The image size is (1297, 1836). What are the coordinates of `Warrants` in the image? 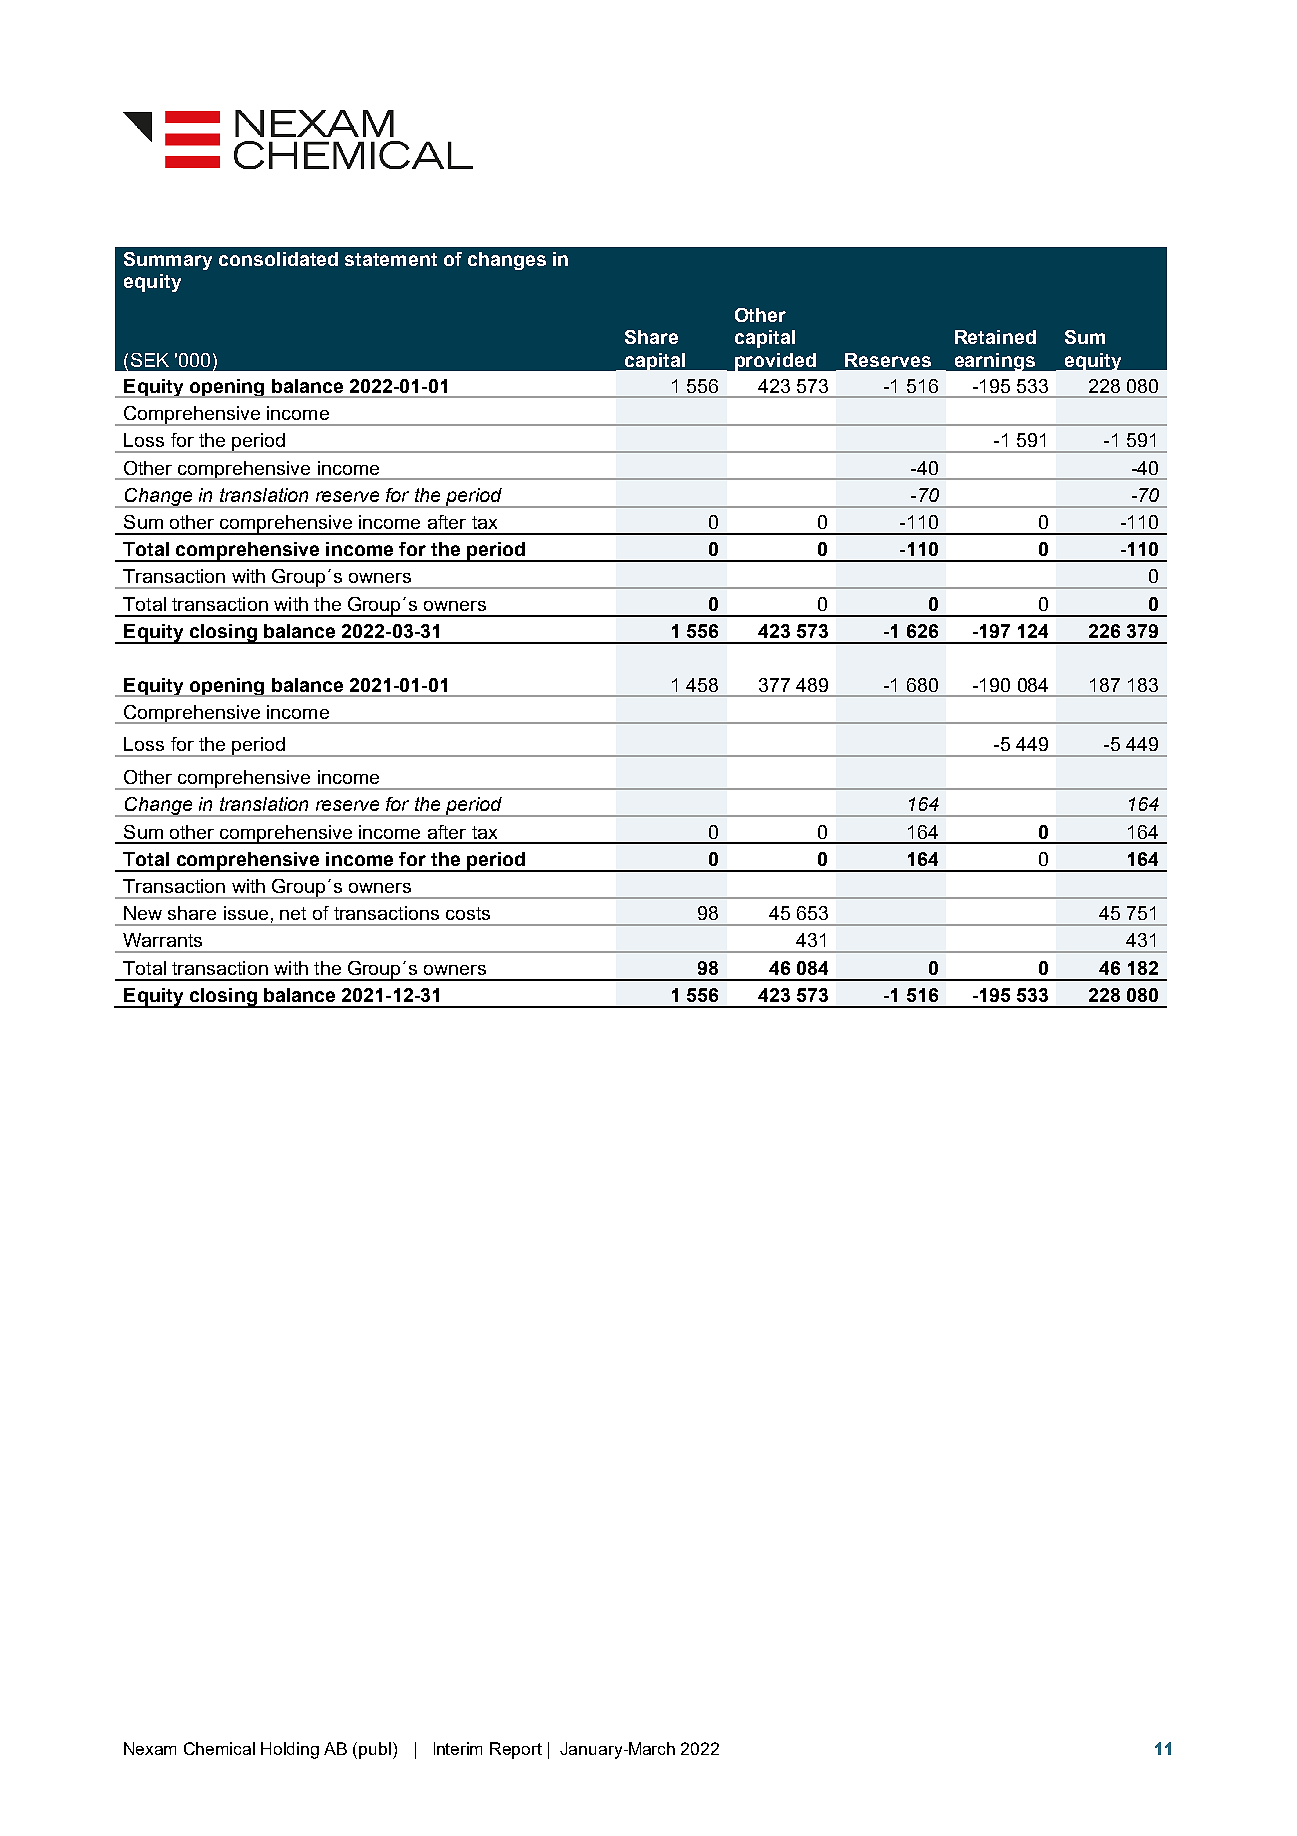 It's located at (162, 940).
